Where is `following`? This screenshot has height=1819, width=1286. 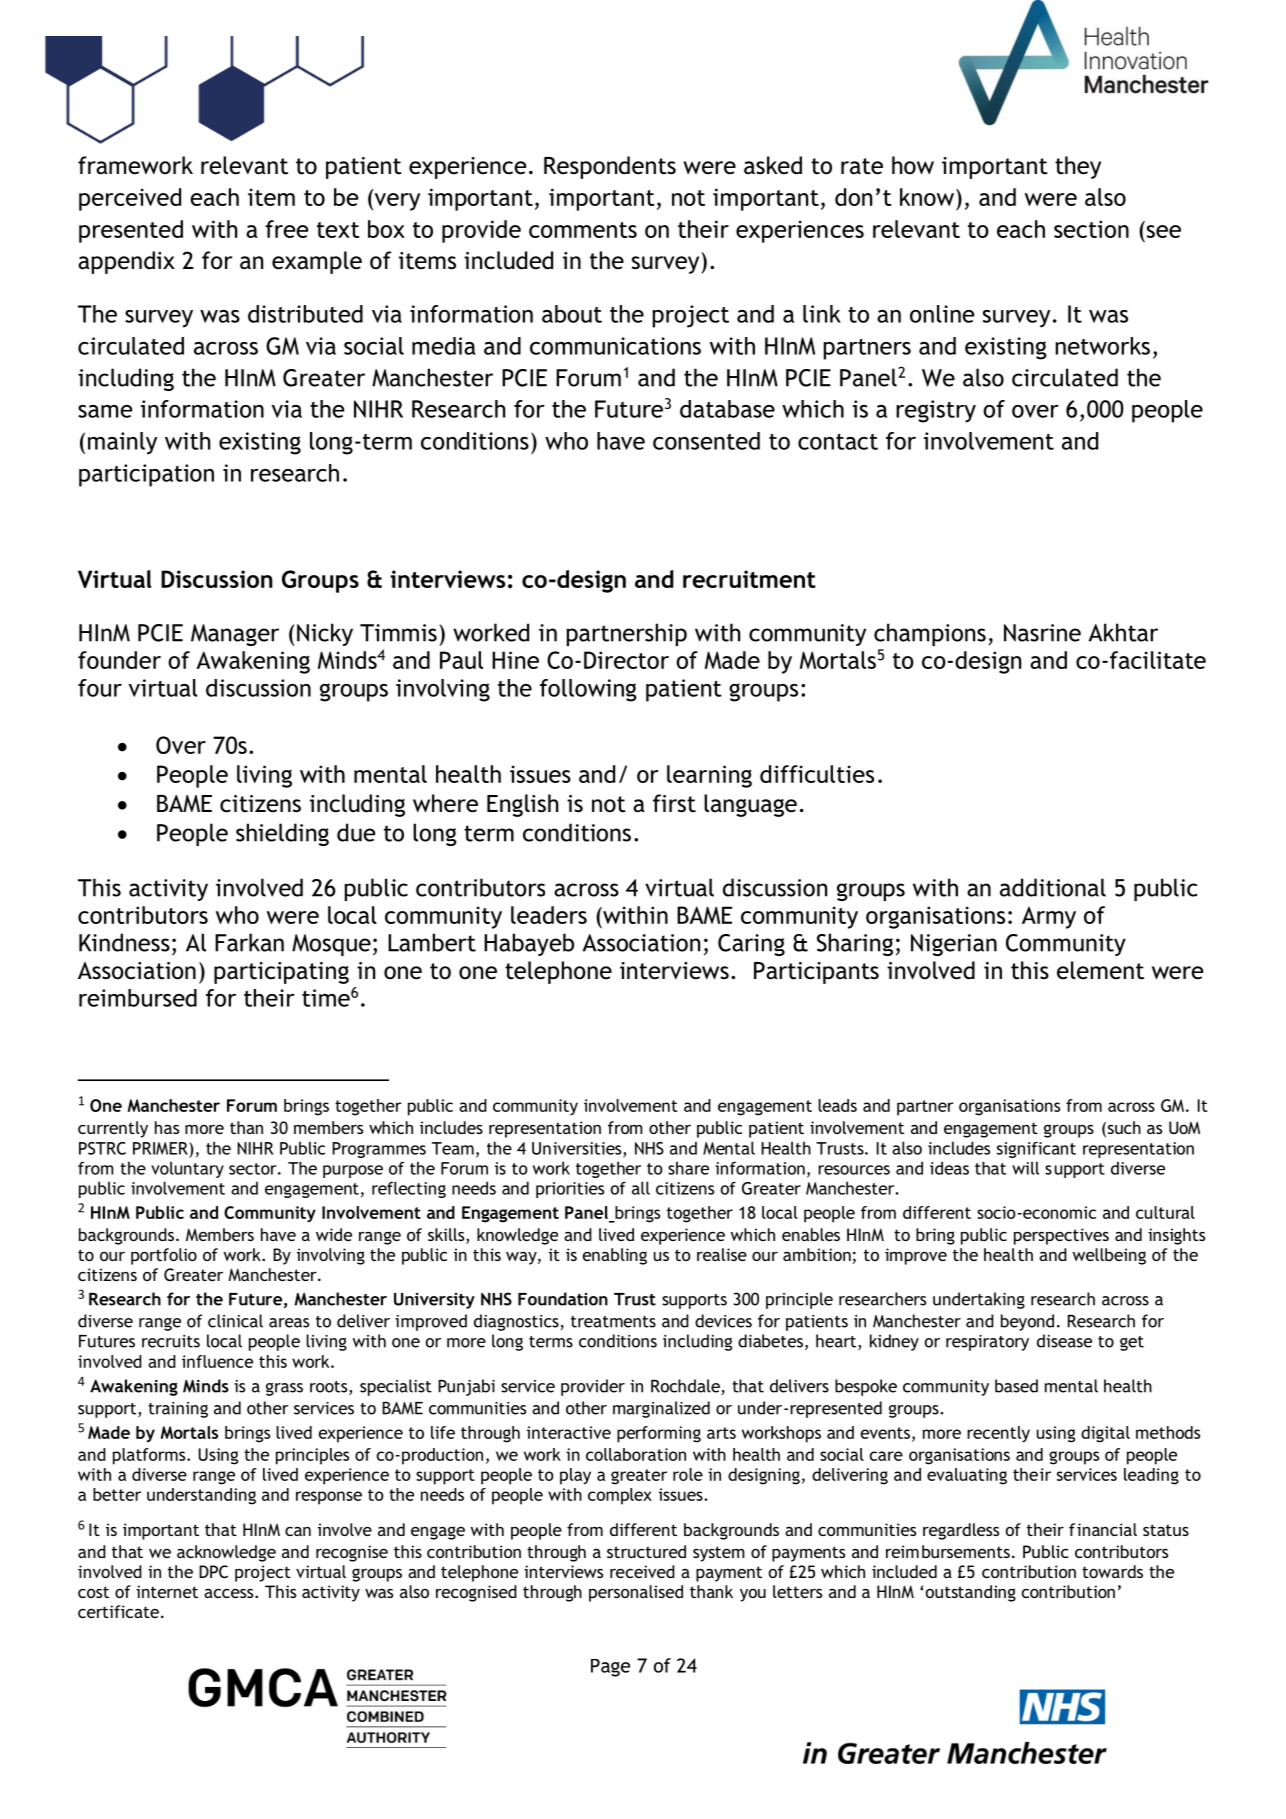 following is located at coordinates (588, 690).
